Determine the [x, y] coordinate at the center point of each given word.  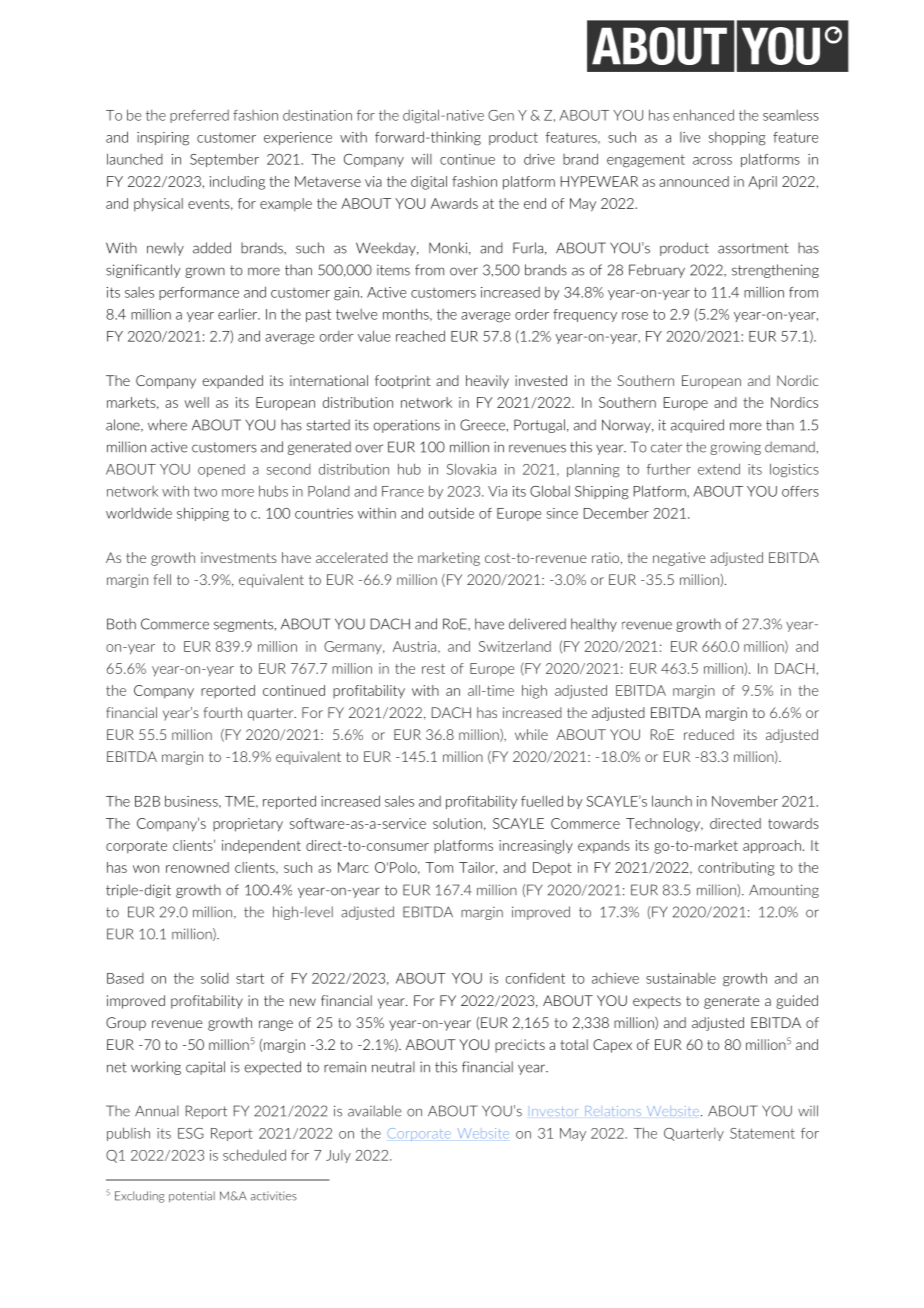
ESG [191, 1133]
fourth [223, 712]
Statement [762, 1133]
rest [433, 669]
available [375, 1111]
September [224, 160]
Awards [454, 203]
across [712, 161]
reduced [709, 734]
